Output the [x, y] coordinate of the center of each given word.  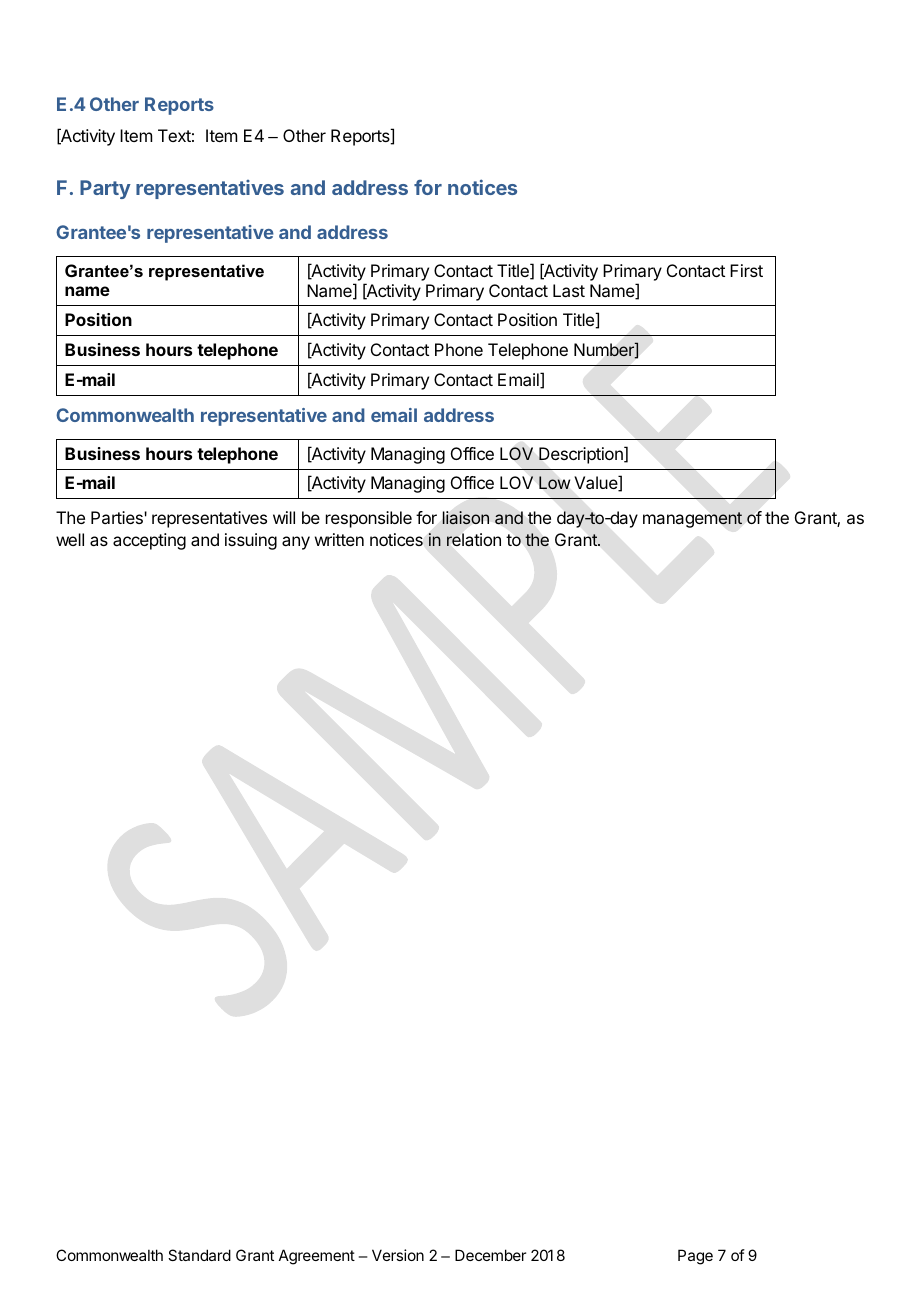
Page [695, 1257]
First [746, 270]
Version [398, 1255]
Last [569, 290]
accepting [149, 541]
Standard [199, 1255]
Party [105, 189]
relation [474, 539]
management [692, 520]
